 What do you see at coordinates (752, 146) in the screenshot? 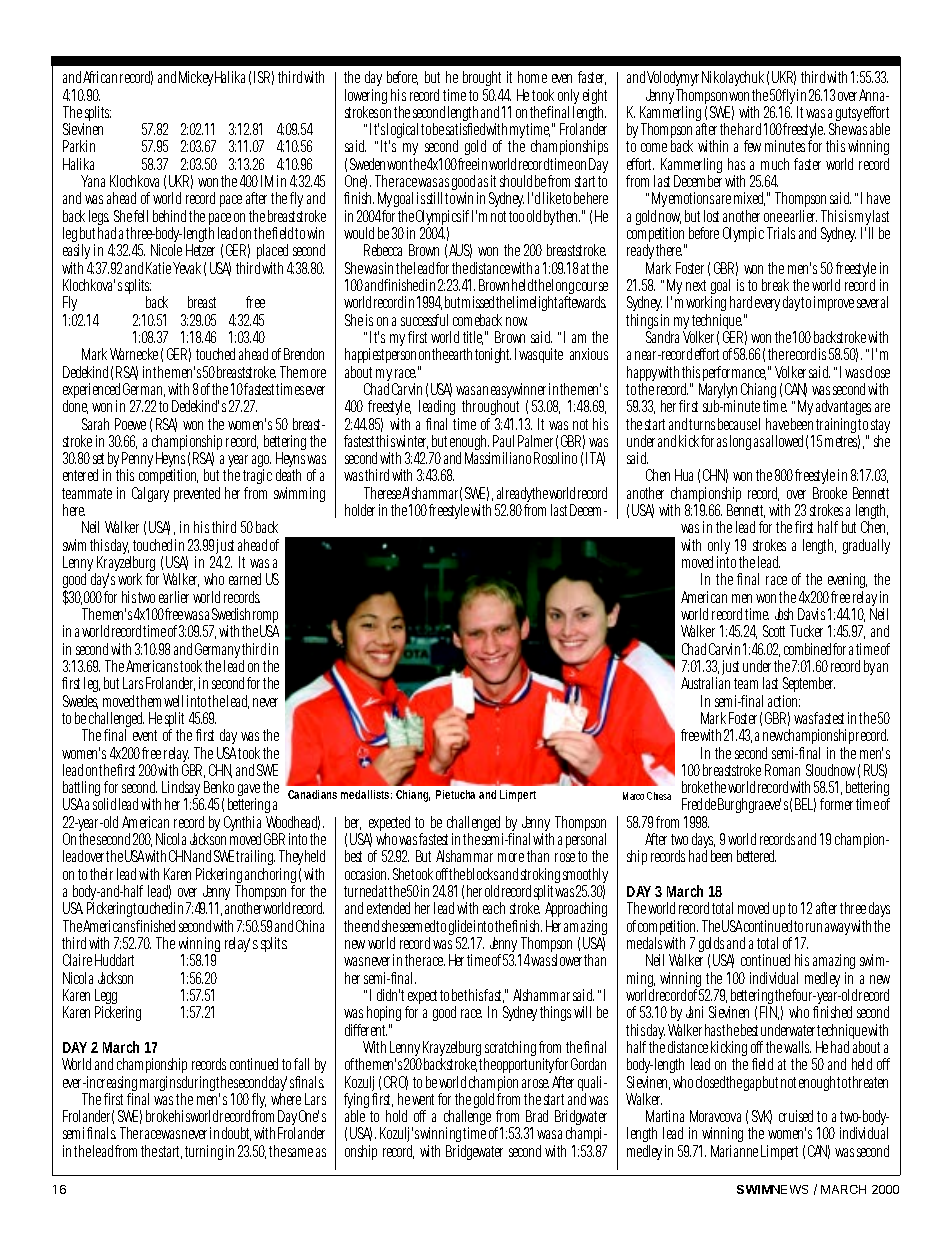
I see `few` at bounding box center [752, 146].
